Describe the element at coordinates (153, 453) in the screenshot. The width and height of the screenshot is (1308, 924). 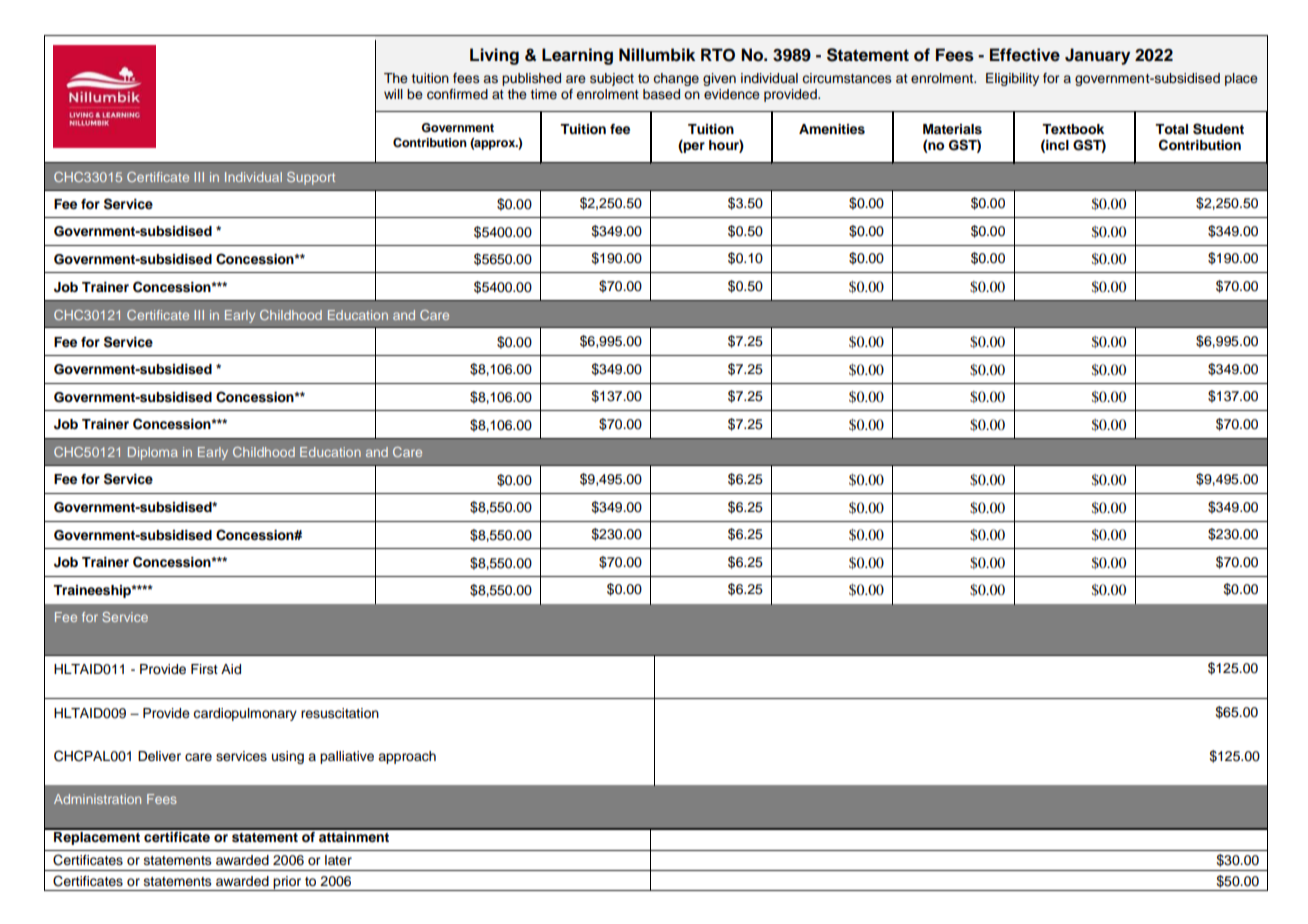
I see `Diploma` at that location.
